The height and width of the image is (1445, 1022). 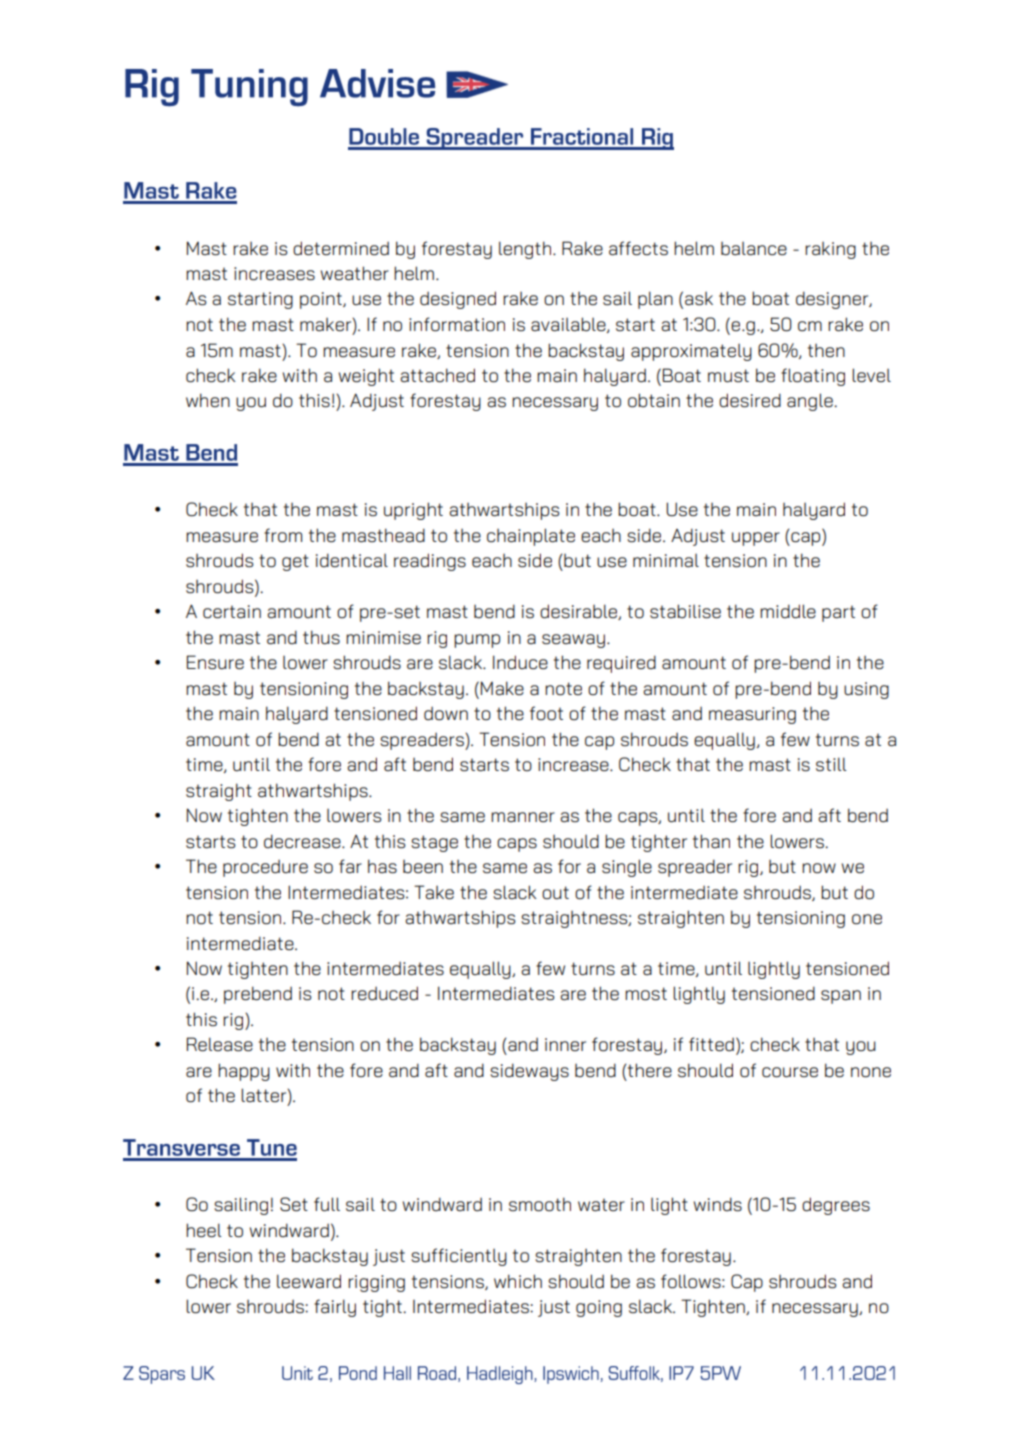 I want to click on thus, so click(x=321, y=637).
